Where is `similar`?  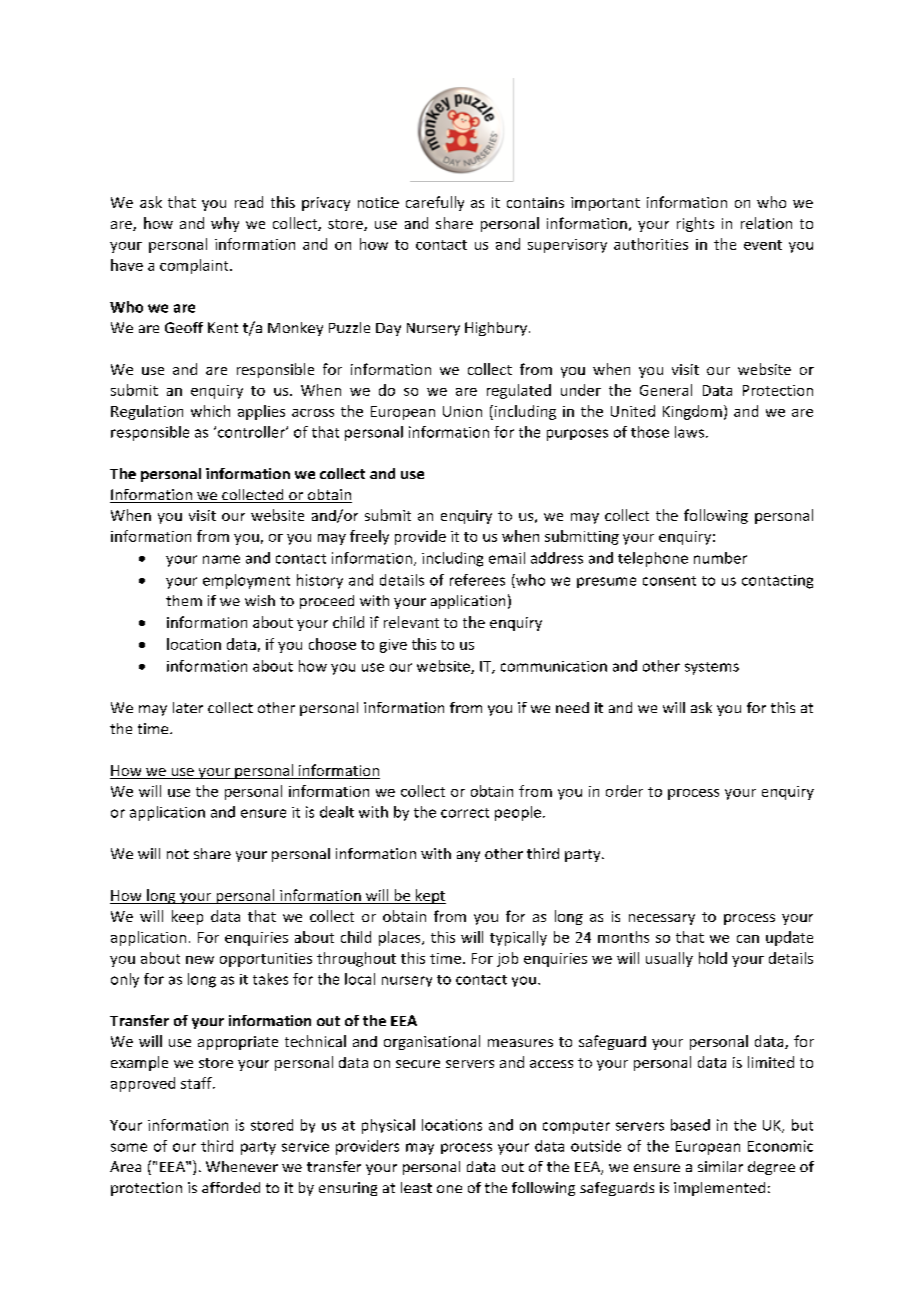
similar is located at coordinates (720, 1166).
